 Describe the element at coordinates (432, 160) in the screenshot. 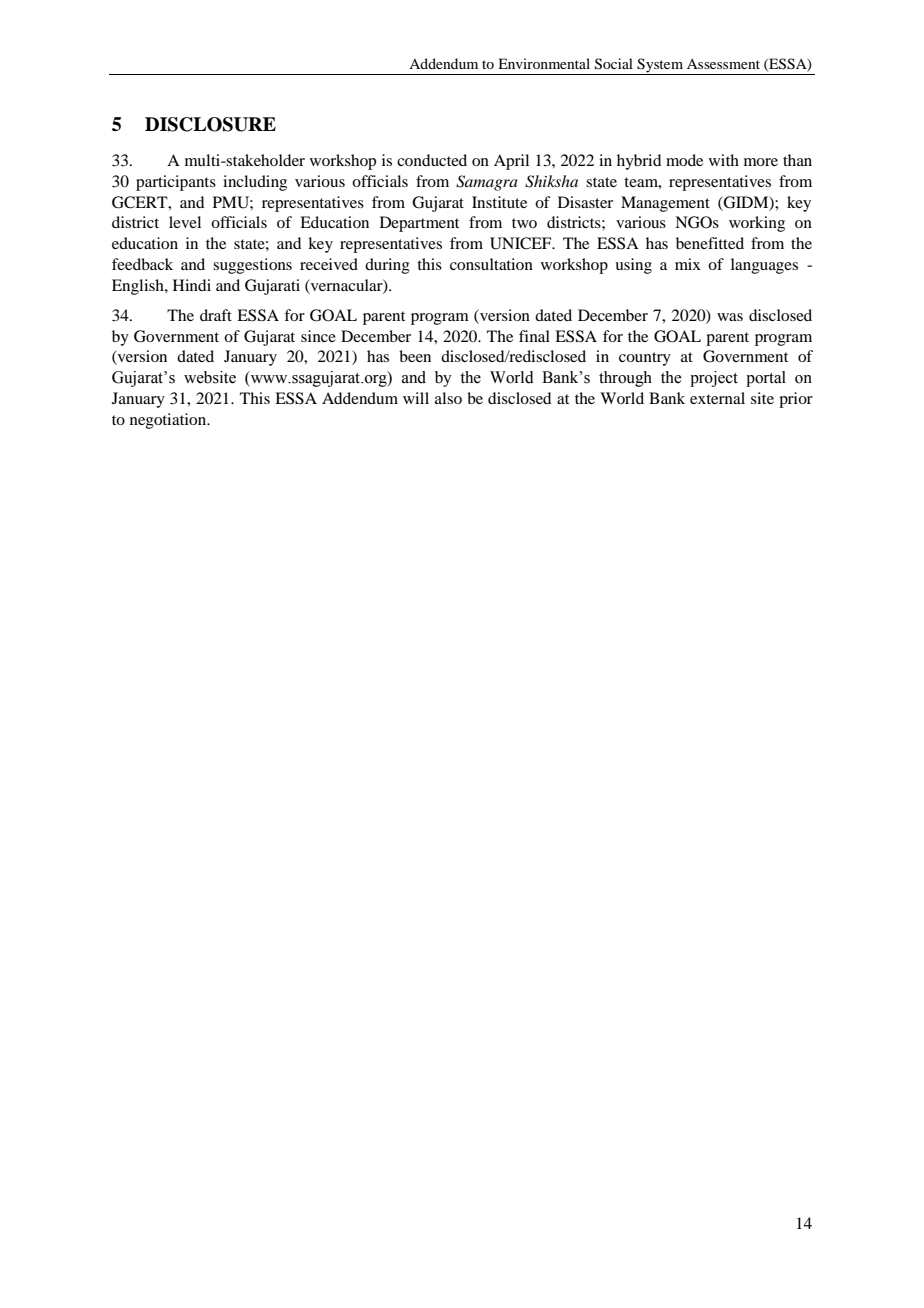

I see `conducted` at that location.
